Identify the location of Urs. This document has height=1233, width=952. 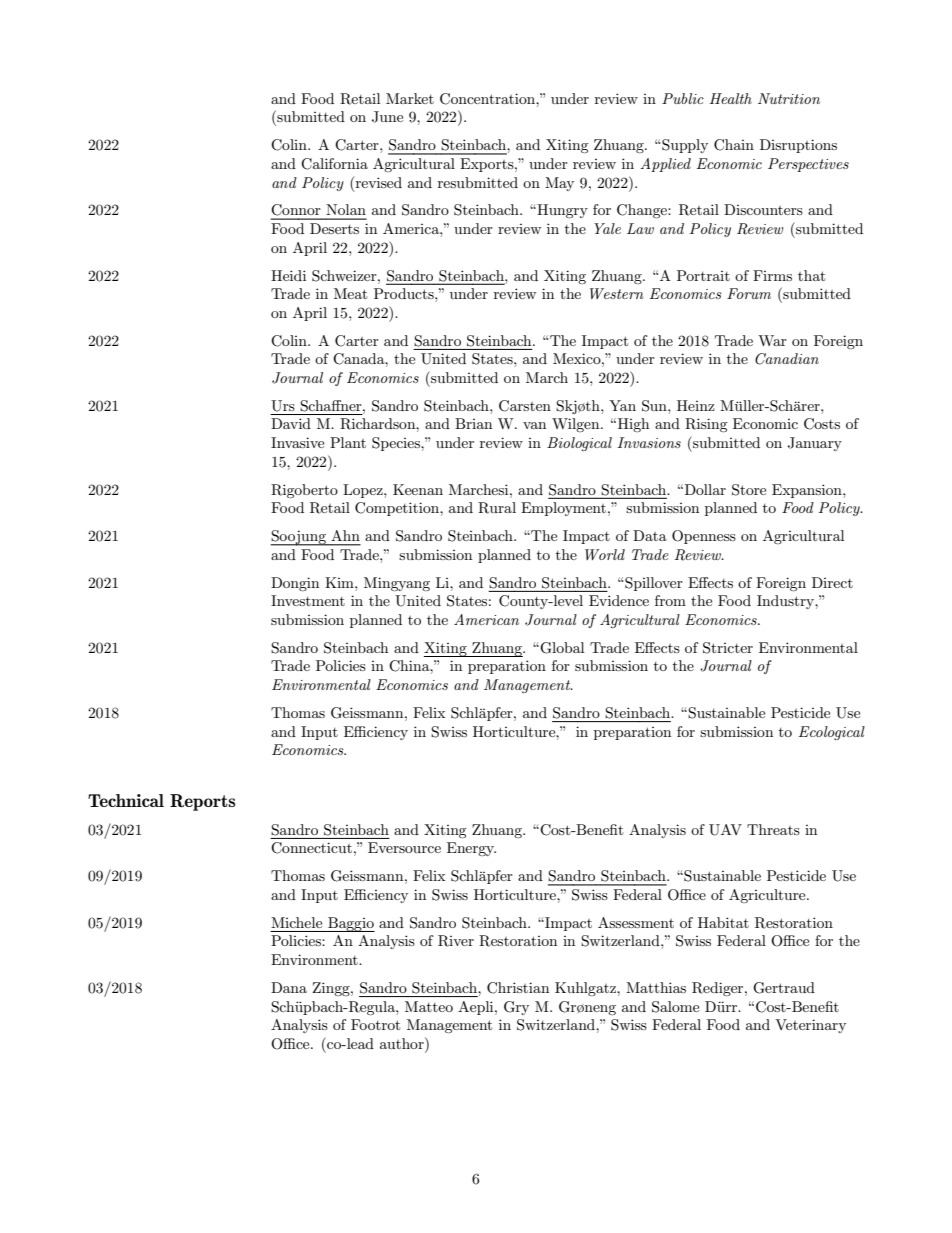
(283, 406).
